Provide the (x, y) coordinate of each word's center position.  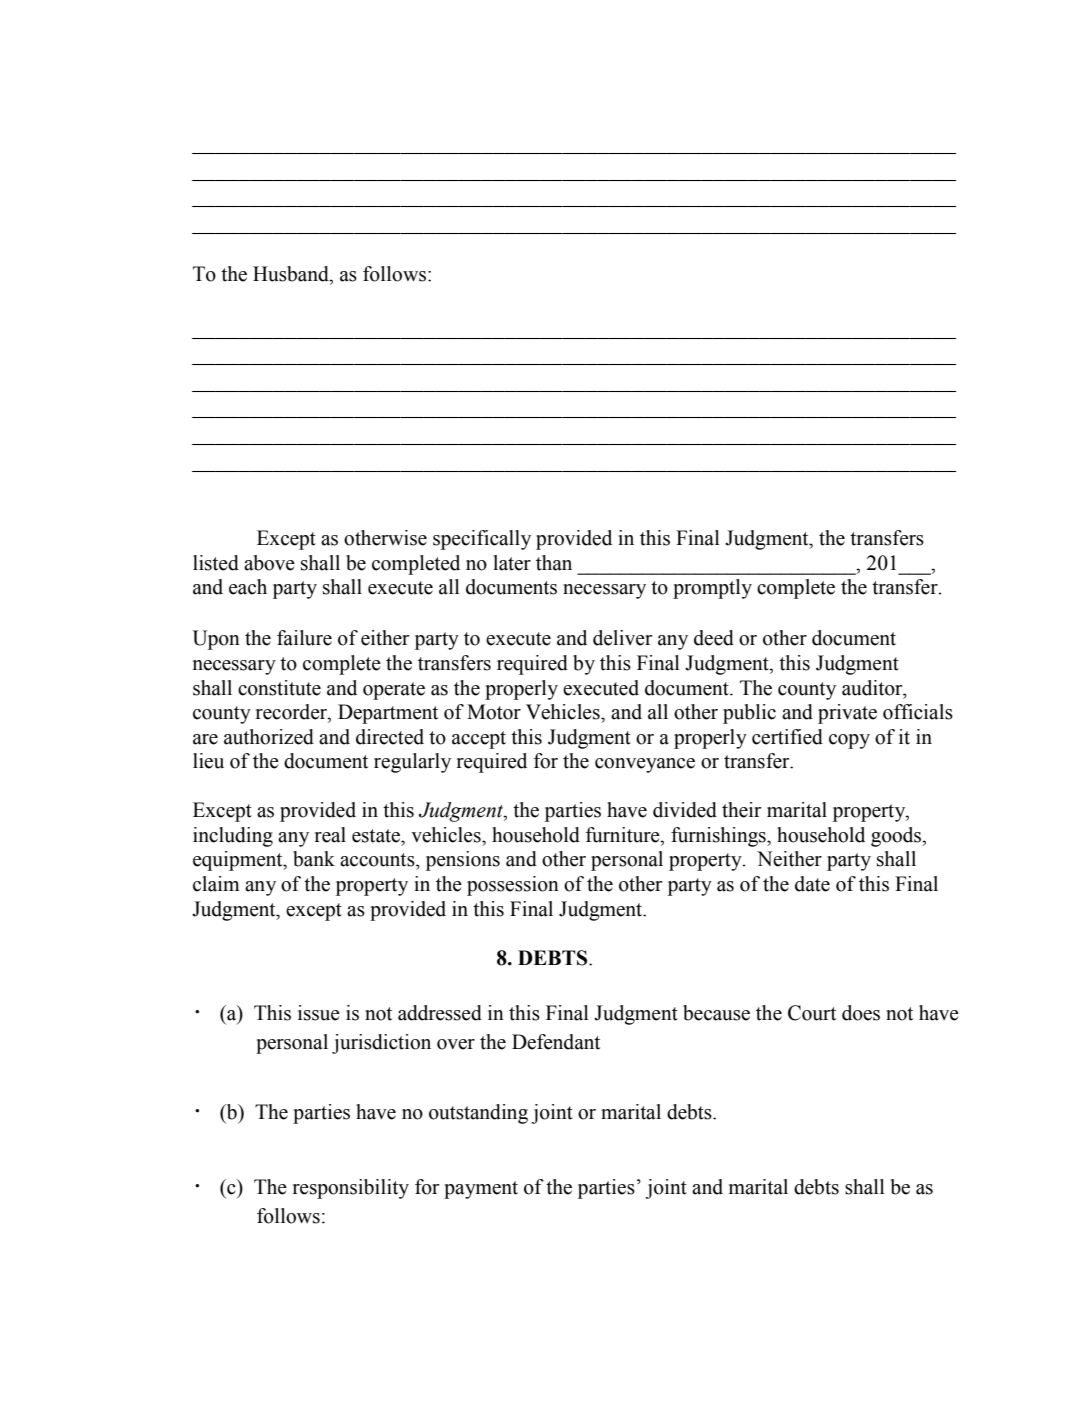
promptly (712, 589)
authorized (269, 737)
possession (513, 886)
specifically (482, 540)
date (812, 884)
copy (849, 741)
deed (714, 638)
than (554, 563)
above (269, 563)
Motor (494, 712)
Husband (292, 274)
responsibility (351, 1189)
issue (319, 1013)
